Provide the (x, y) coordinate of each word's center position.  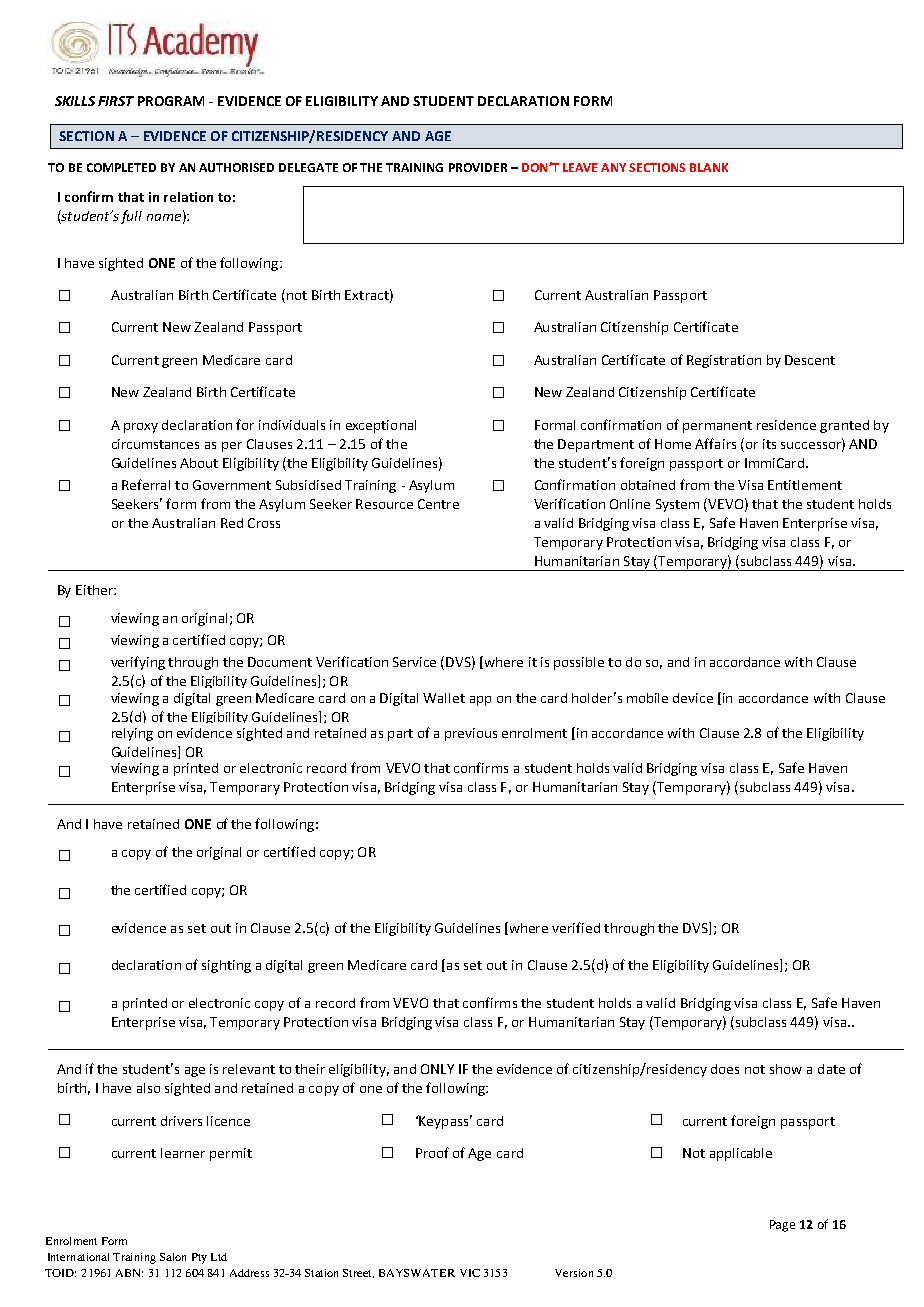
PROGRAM (171, 101)
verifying (138, 663)
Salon (173, 1257)
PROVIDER (478, 167)
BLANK (709, 167)
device (693, 698)
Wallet (444, 698)
